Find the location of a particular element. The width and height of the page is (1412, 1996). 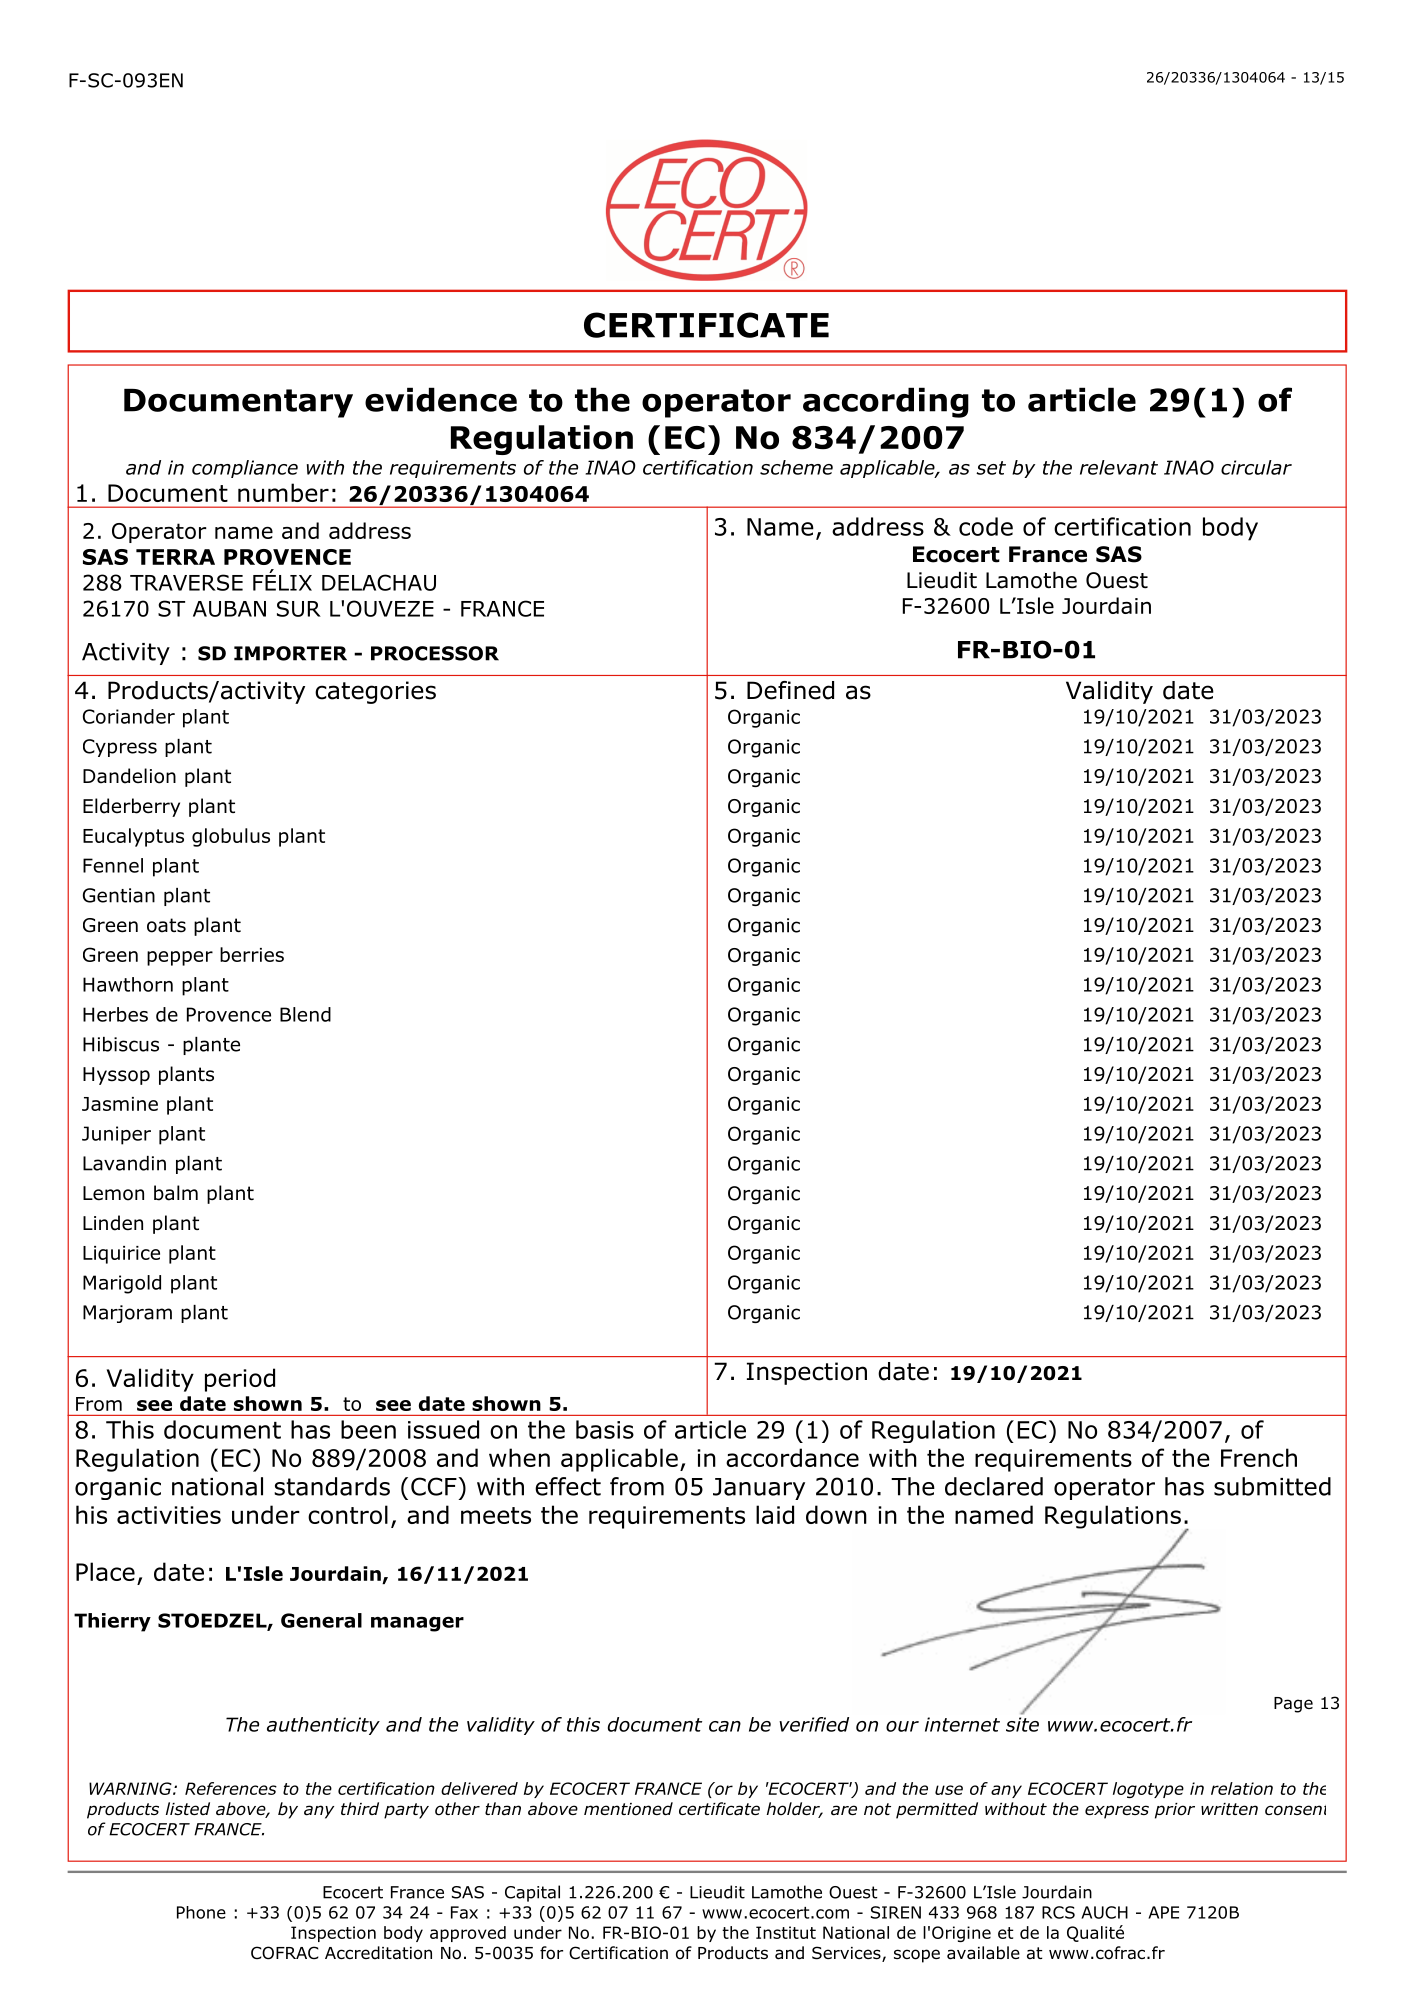

basis is located at coordinates (605, 1429).
